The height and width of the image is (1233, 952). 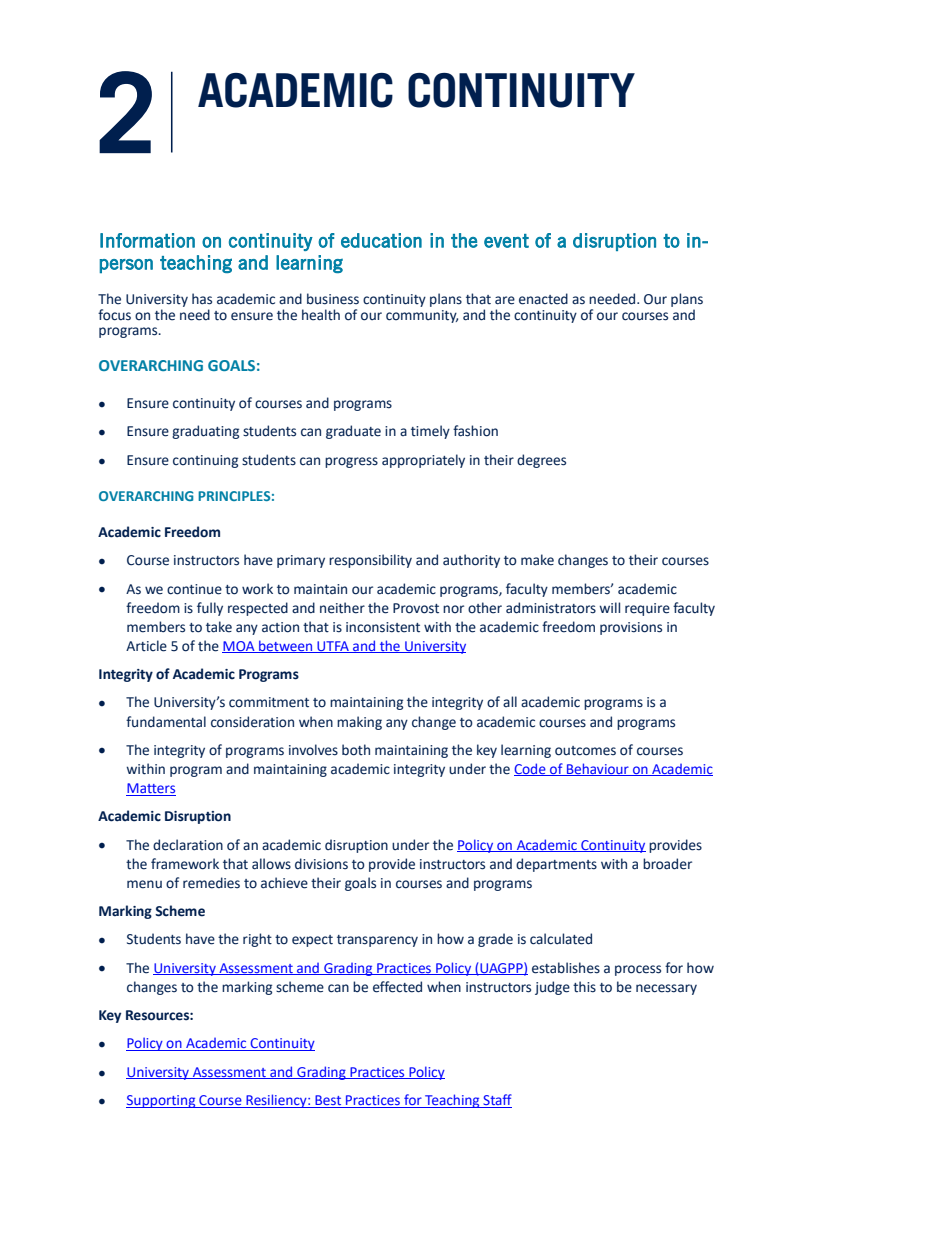 What do you see at coordinates (356, 750) in the image?
I see `both` at bounding box center [356, 750].
